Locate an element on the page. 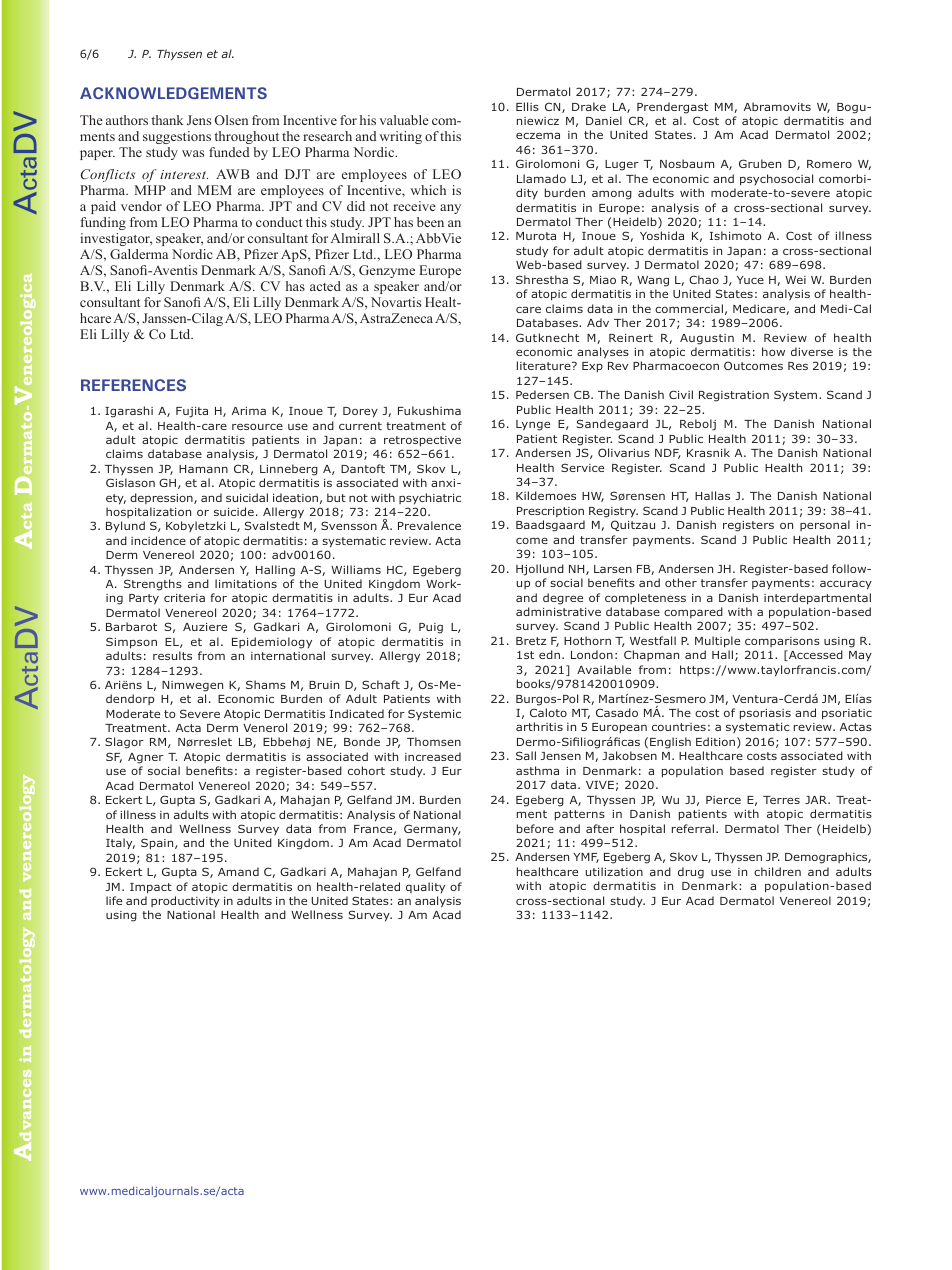 Image resolution: width=952 pixels, height=1270 pixels. REFERENCES is located at coordinates (133, 385).
